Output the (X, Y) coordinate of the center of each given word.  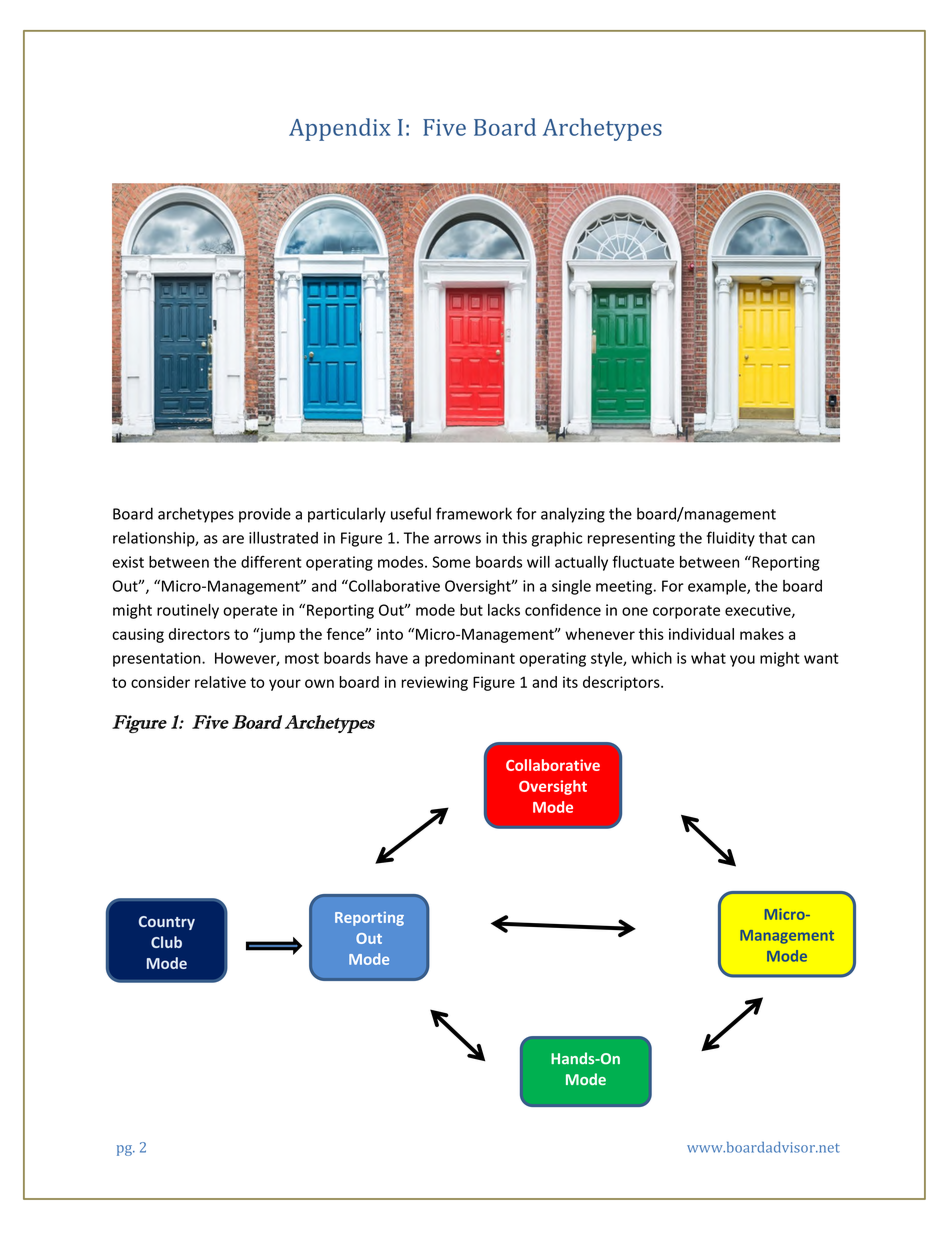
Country (167, 923)
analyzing (573, 515)
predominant (470, 659)
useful (411, 513)
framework (474, 513)
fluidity (731, 539)
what (708, 658)
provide (265, 515)
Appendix (340, 129)
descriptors (622, 683)
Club (166, 942)
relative (220, 682)
